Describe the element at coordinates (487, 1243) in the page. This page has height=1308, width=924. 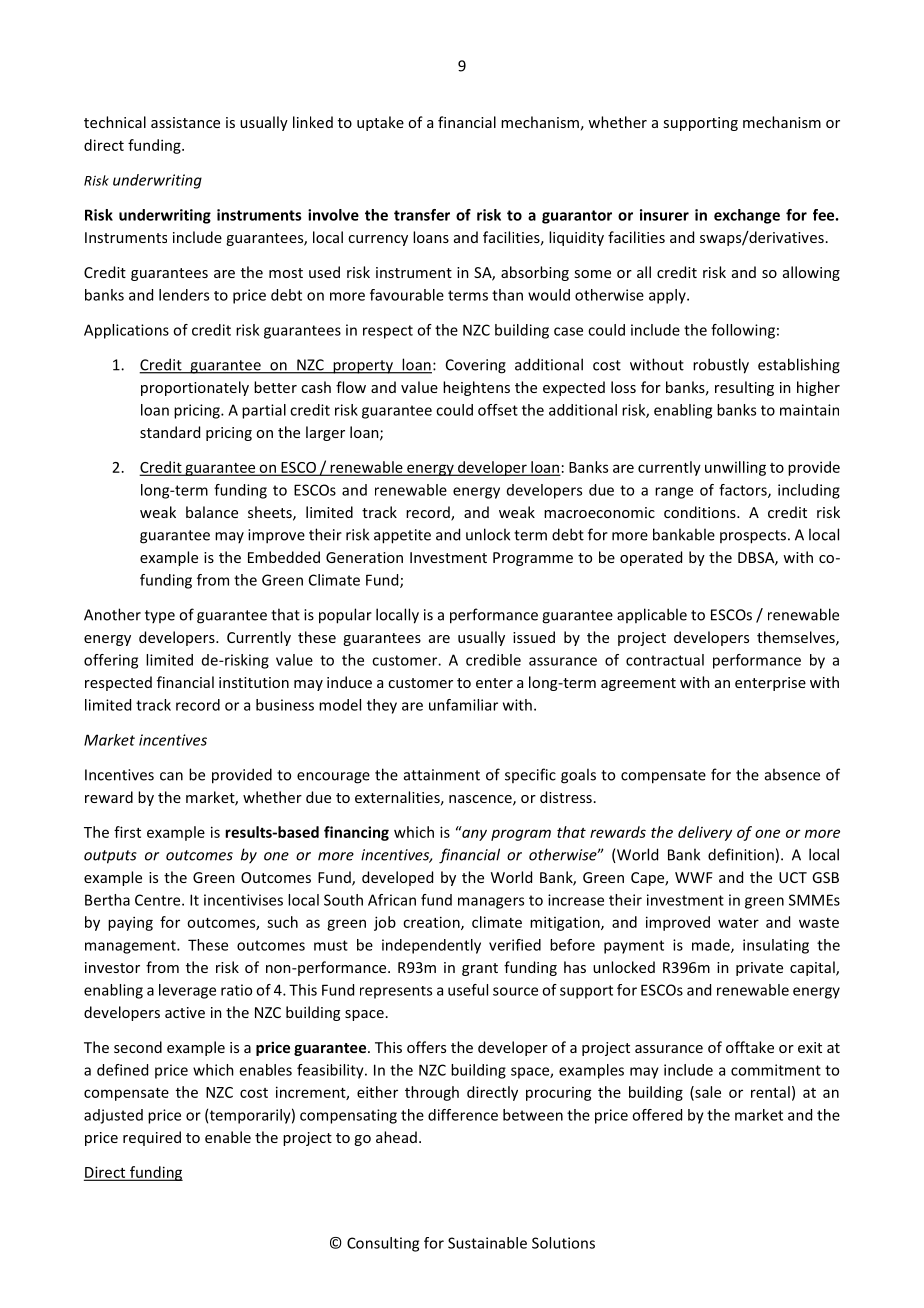
I see `Sustainable` at that location.
